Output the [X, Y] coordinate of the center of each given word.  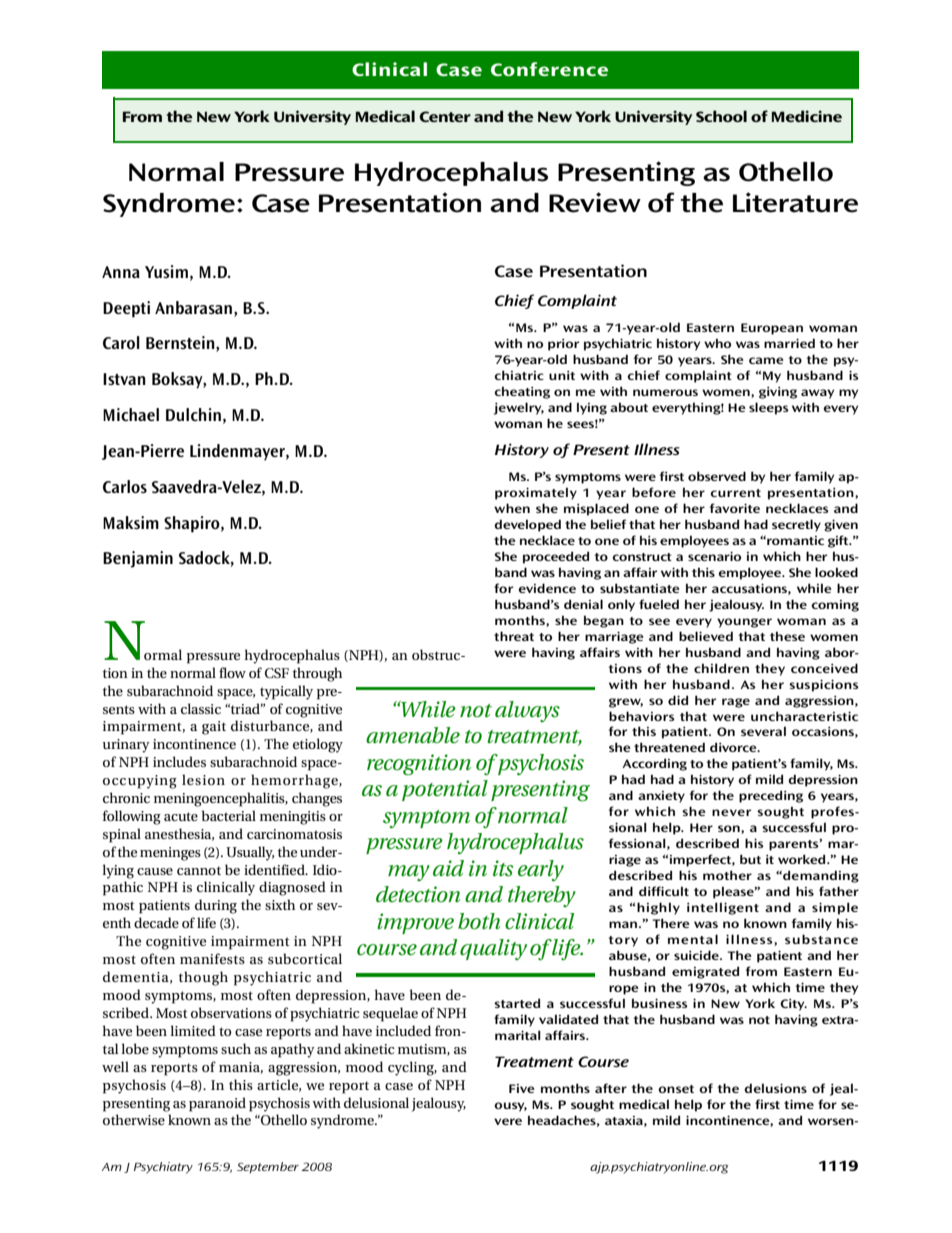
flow [232, 672]
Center [445, 116]
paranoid [217, 1104]
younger [744, 623]
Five [522, 1088]
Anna [121, 272]
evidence [547, 588]
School [721, 116]
